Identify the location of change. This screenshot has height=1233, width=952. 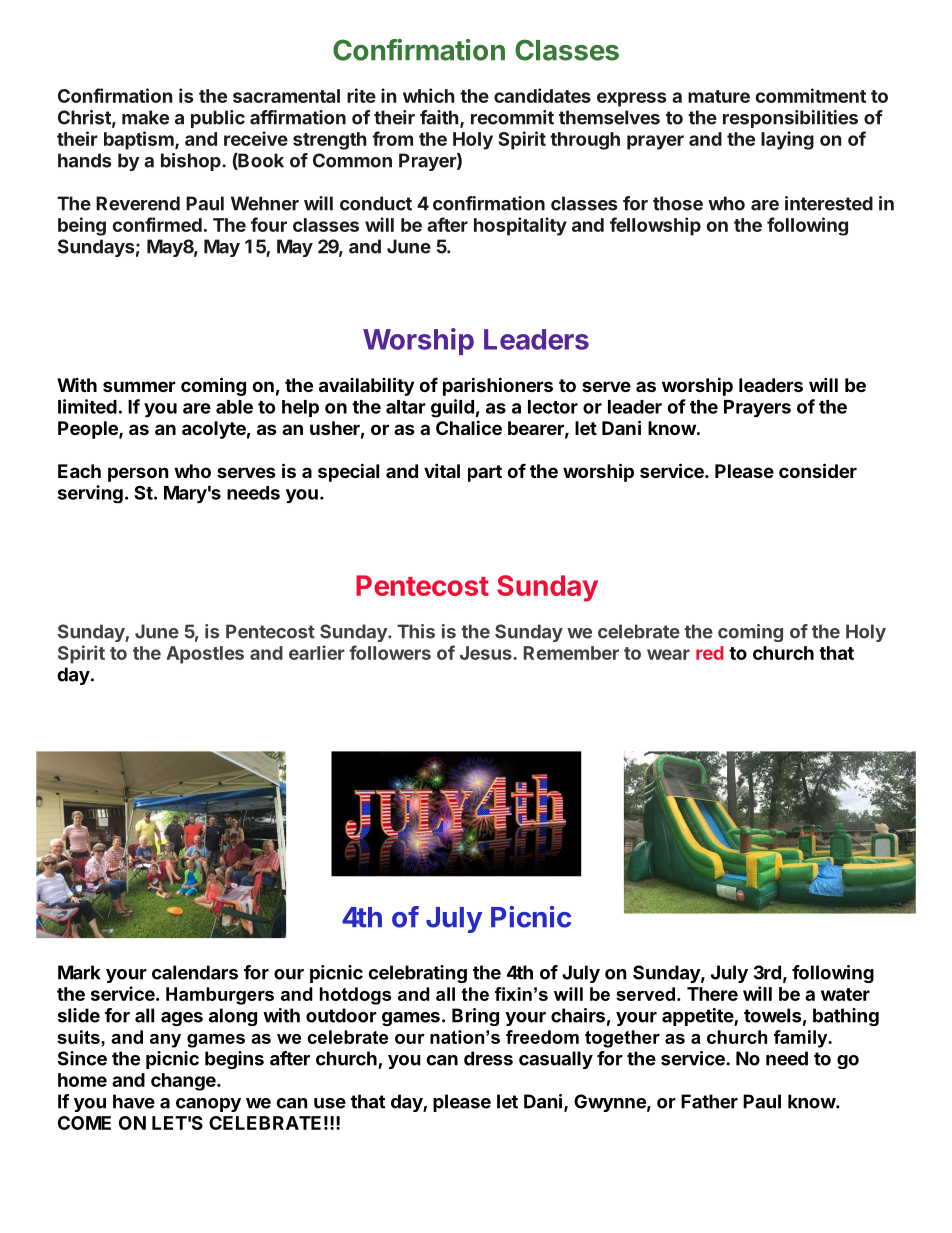
(184, 1082).
